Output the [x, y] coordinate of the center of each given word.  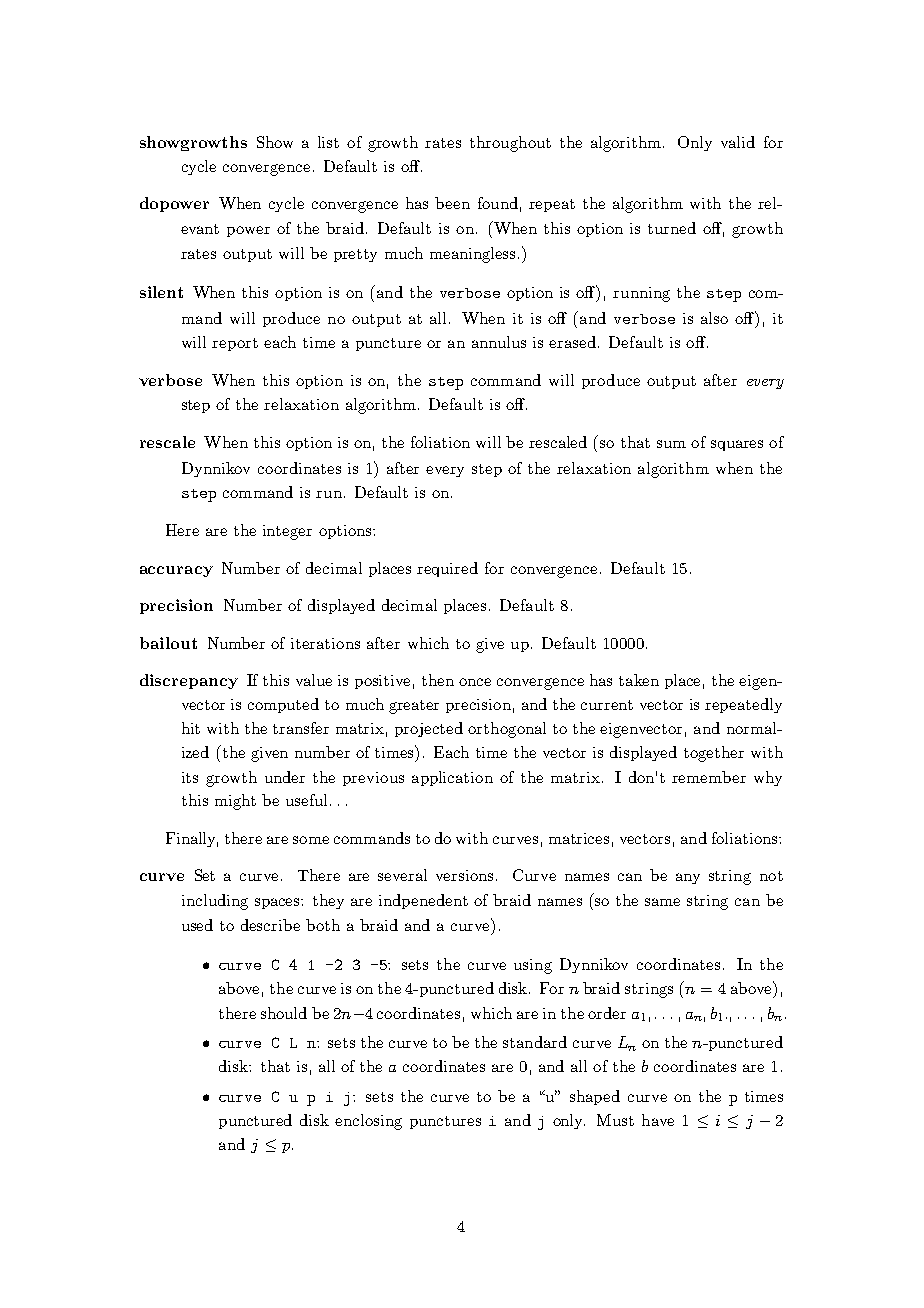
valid [738, 142]
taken [639, 680]
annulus [499, 342]
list [328, 142]
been [452, 203]
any [688, 878]
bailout [168, 643]
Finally [192, 839]
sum [671, 444]
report [235, 344]
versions [464, 875]
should [284, 1013]
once [475, 682]
